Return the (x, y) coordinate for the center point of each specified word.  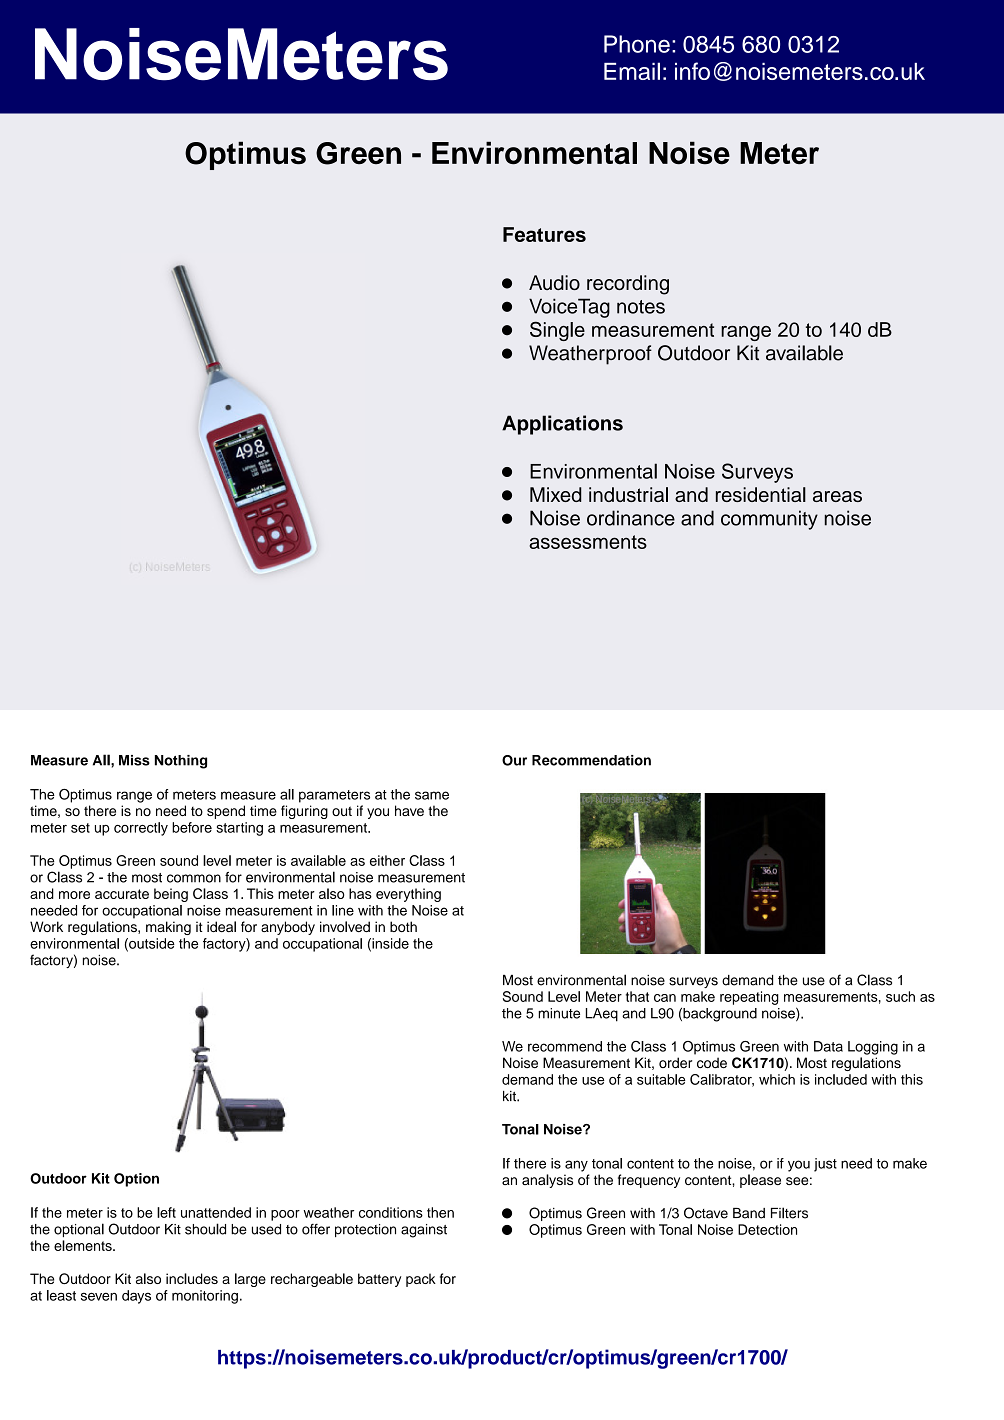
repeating (749, 998)
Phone (637, 44)
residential (761, 494)
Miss (134, 760)
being (171, 895)
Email (632, 71)
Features (544, 234)
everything (408, 895)
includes (192, 1278)
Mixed (556, 494)
